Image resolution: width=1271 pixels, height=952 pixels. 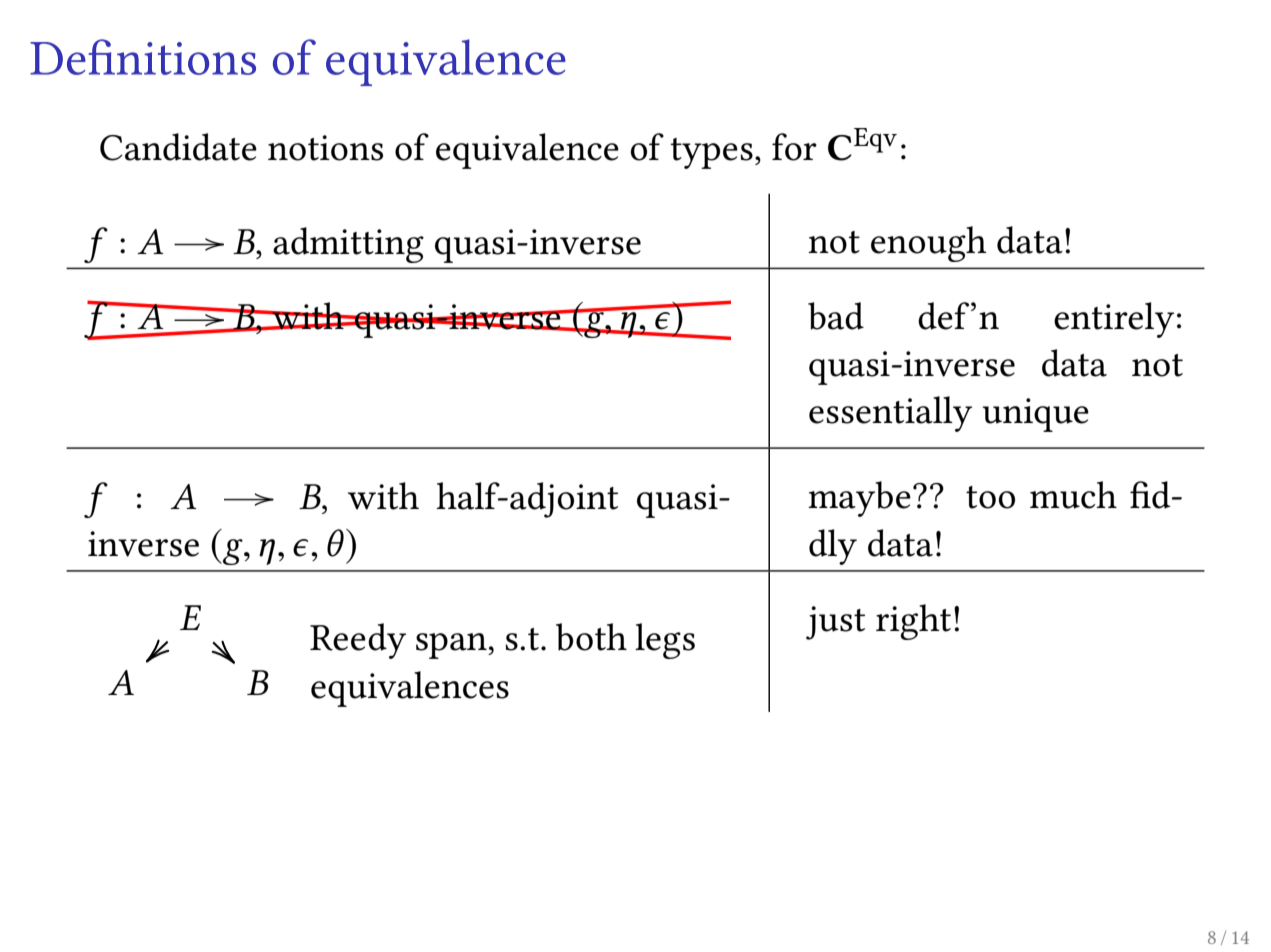 I want to click on types, so click(x=712, y=153).
